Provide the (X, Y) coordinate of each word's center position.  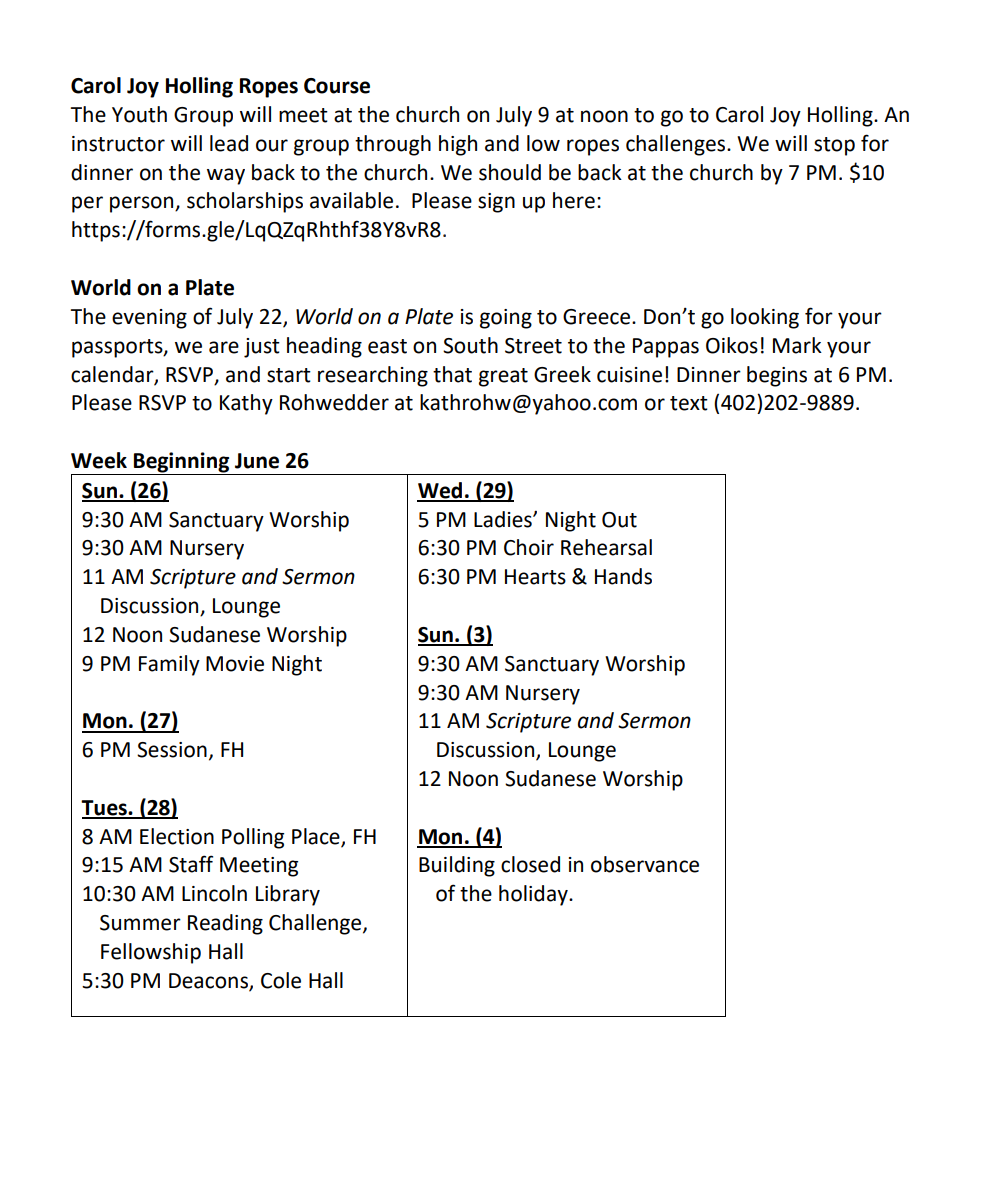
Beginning (182, 463)
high (458, 145)
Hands (623, 576)
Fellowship (151, 953)
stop (834, 146)
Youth (139, 114)
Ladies (504, 519)
